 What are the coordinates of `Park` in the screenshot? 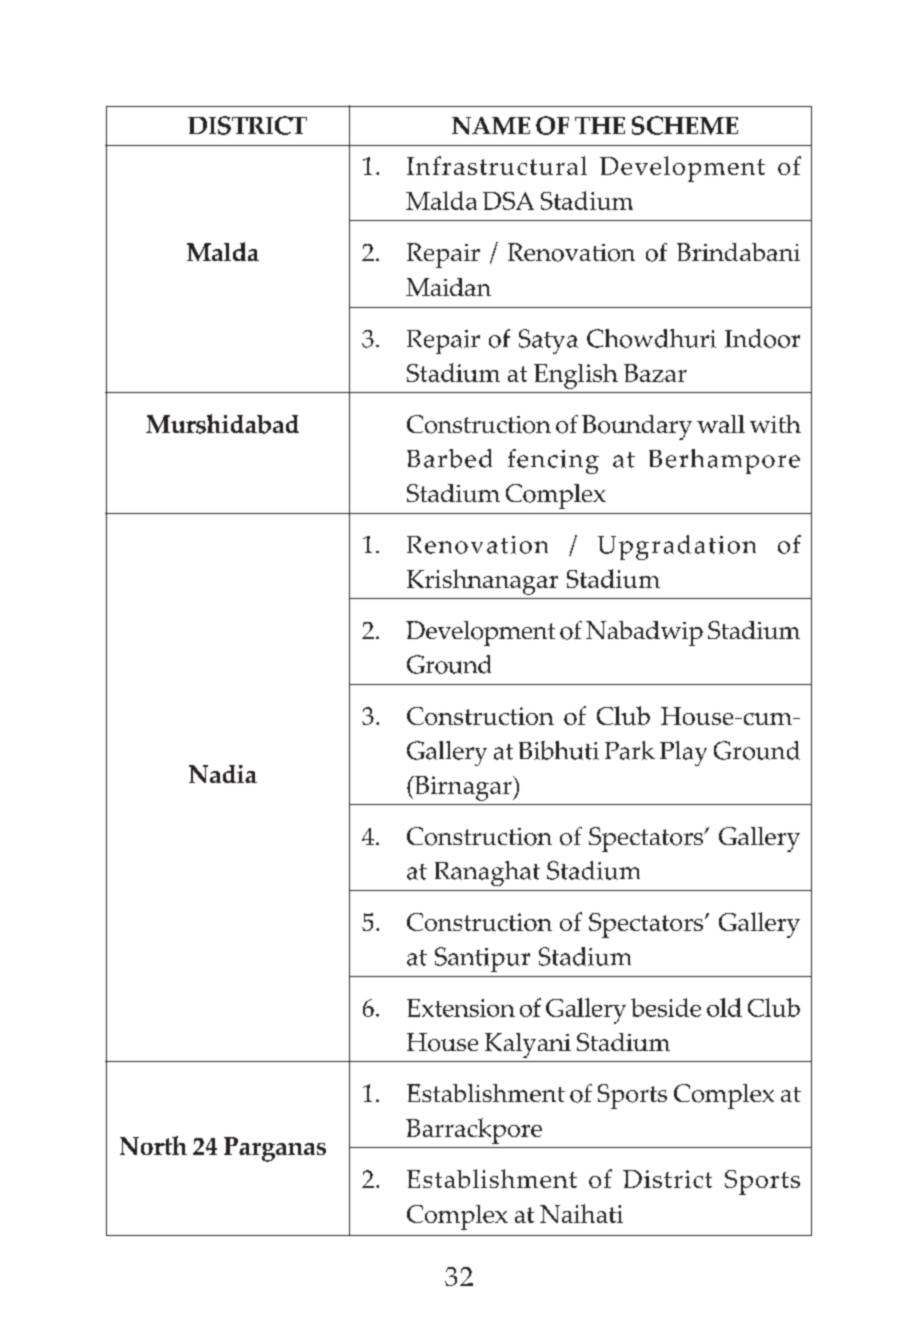 It's located at (630, 750).
